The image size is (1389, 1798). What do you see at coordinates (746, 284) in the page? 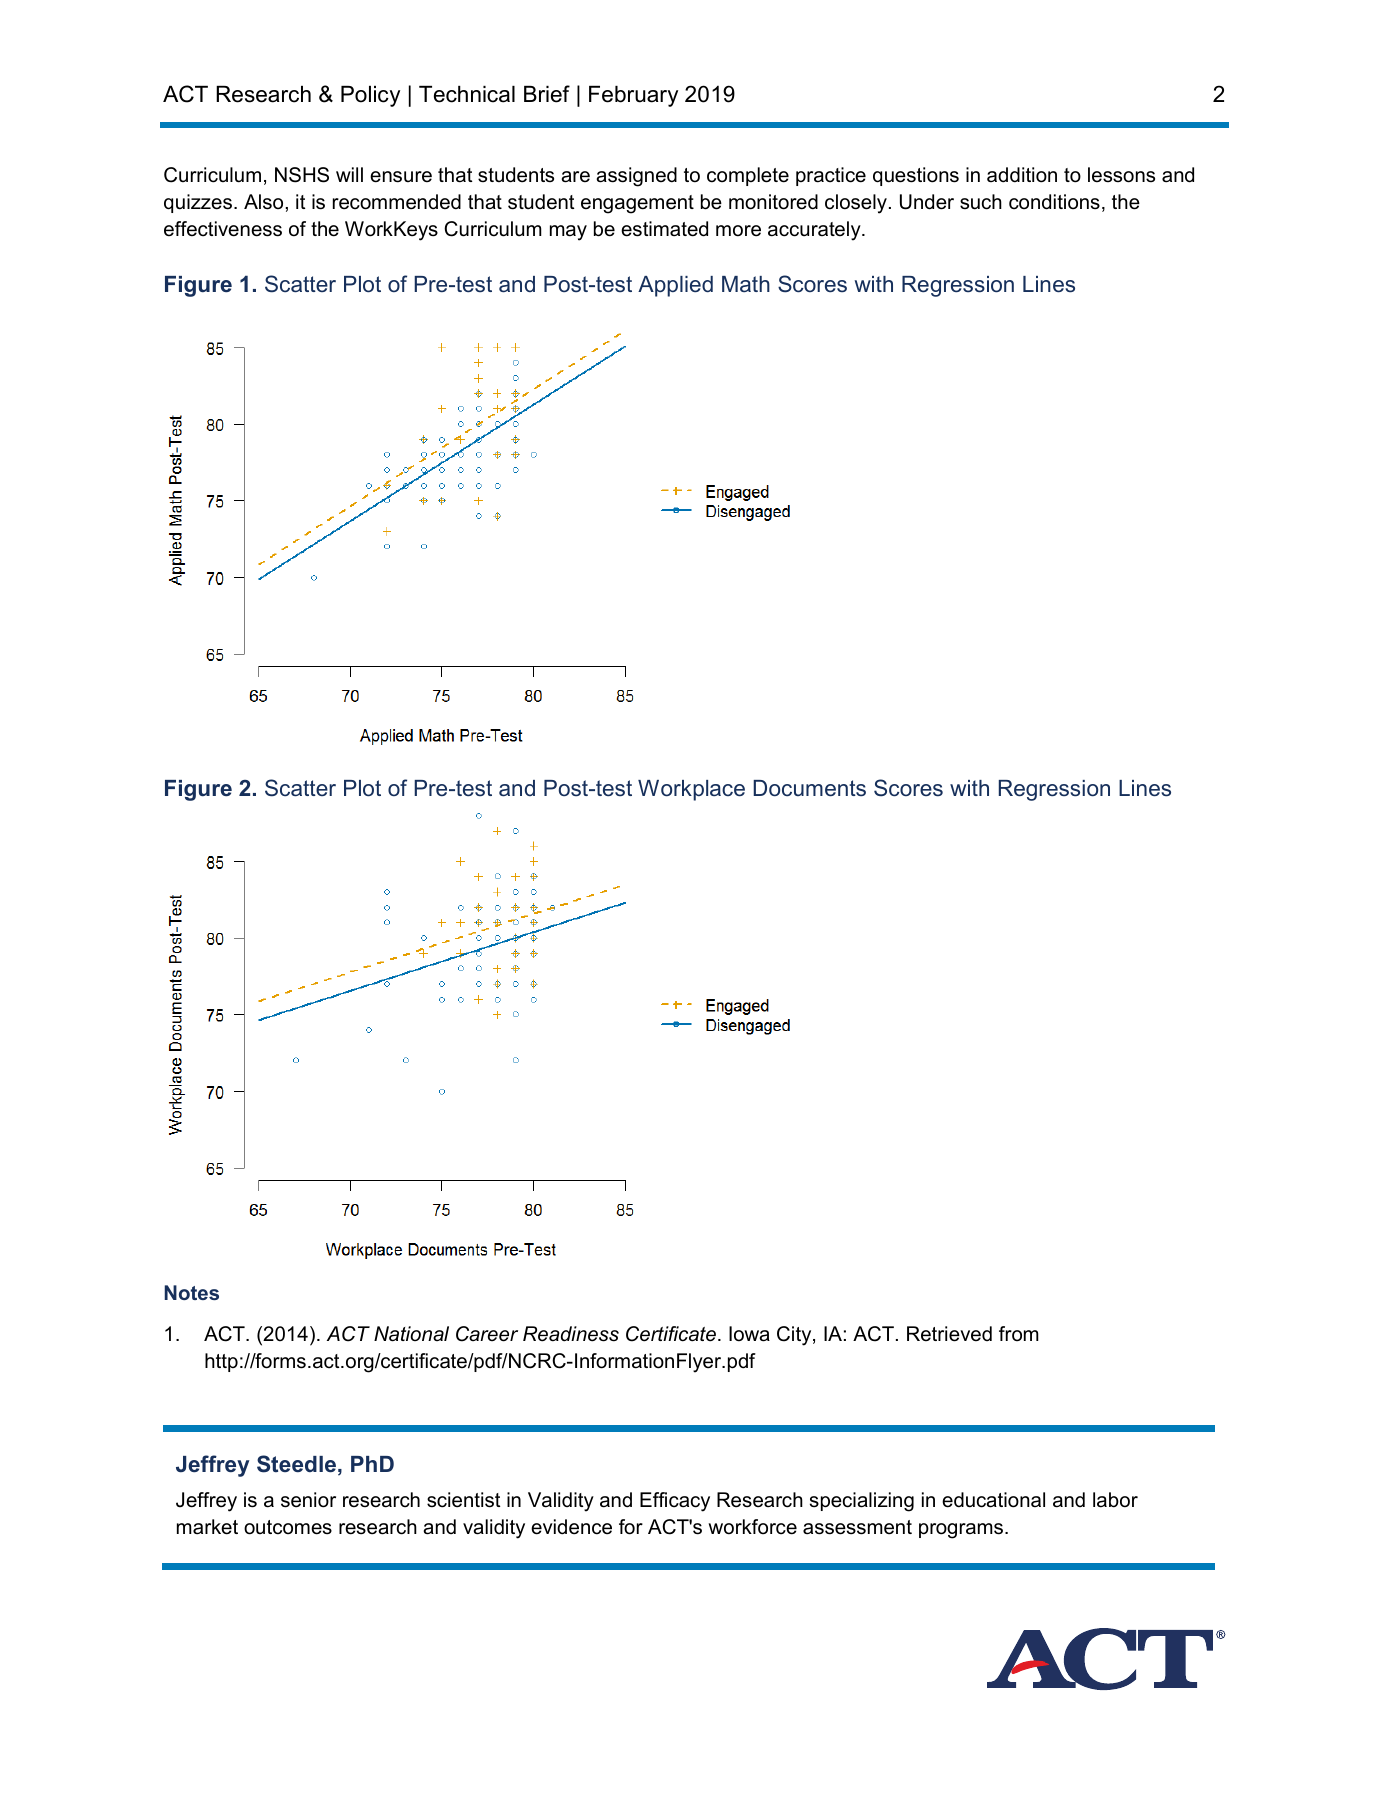
I see `Math` at bounding box center [746, 284].
